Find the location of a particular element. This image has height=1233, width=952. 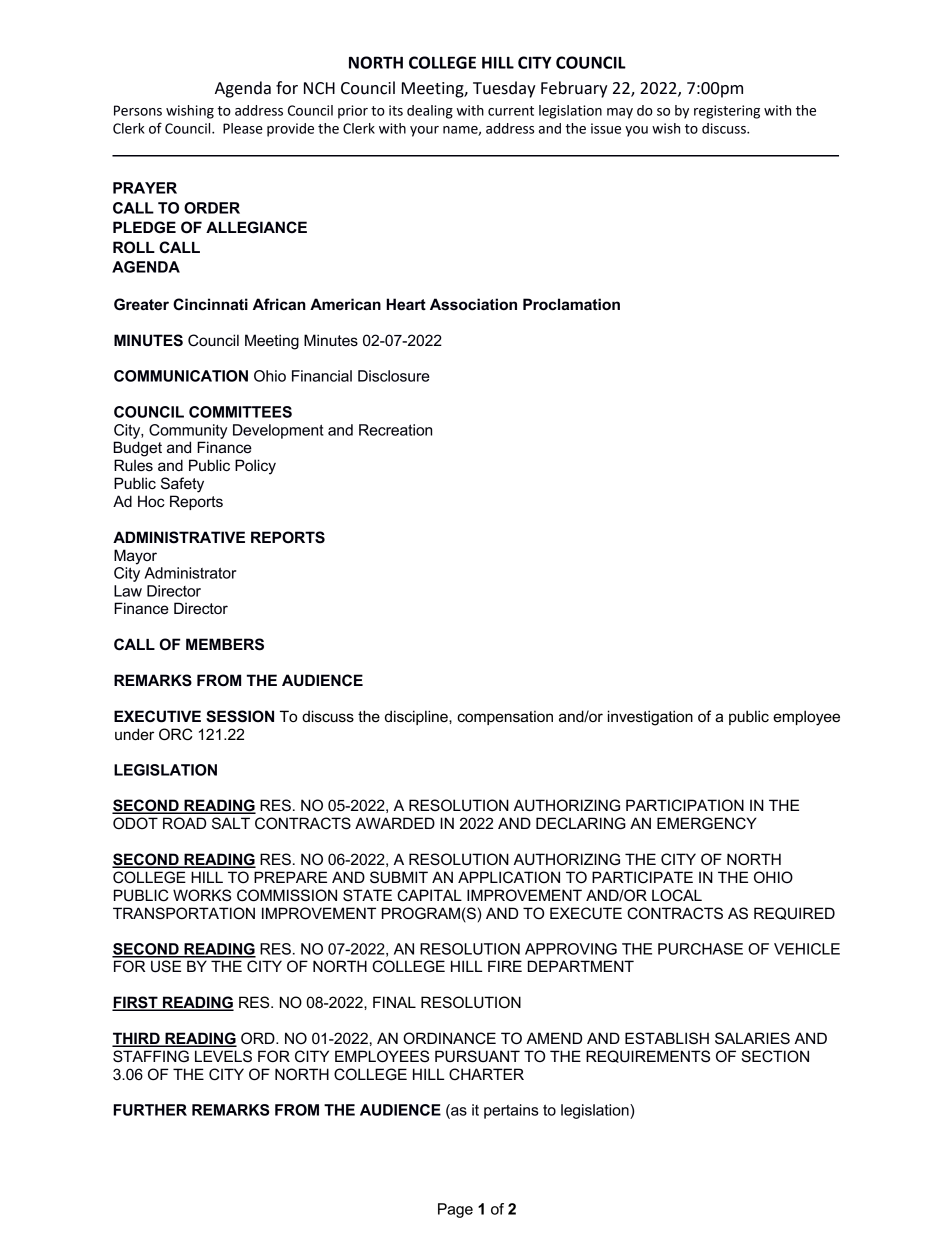

WORKS is located at coordinates (202, 895).
